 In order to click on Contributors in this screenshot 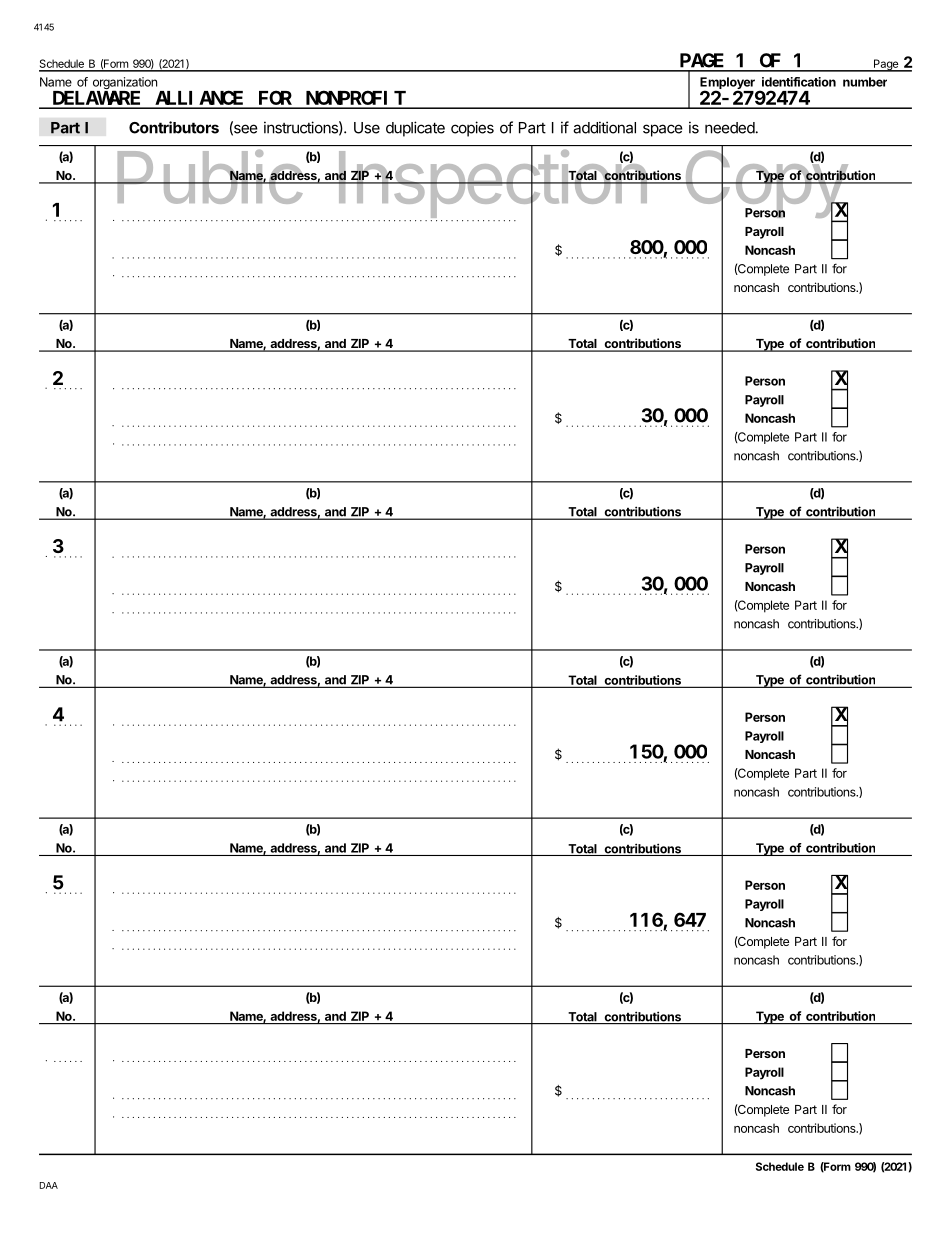, I will do `click(174, 127)`.
